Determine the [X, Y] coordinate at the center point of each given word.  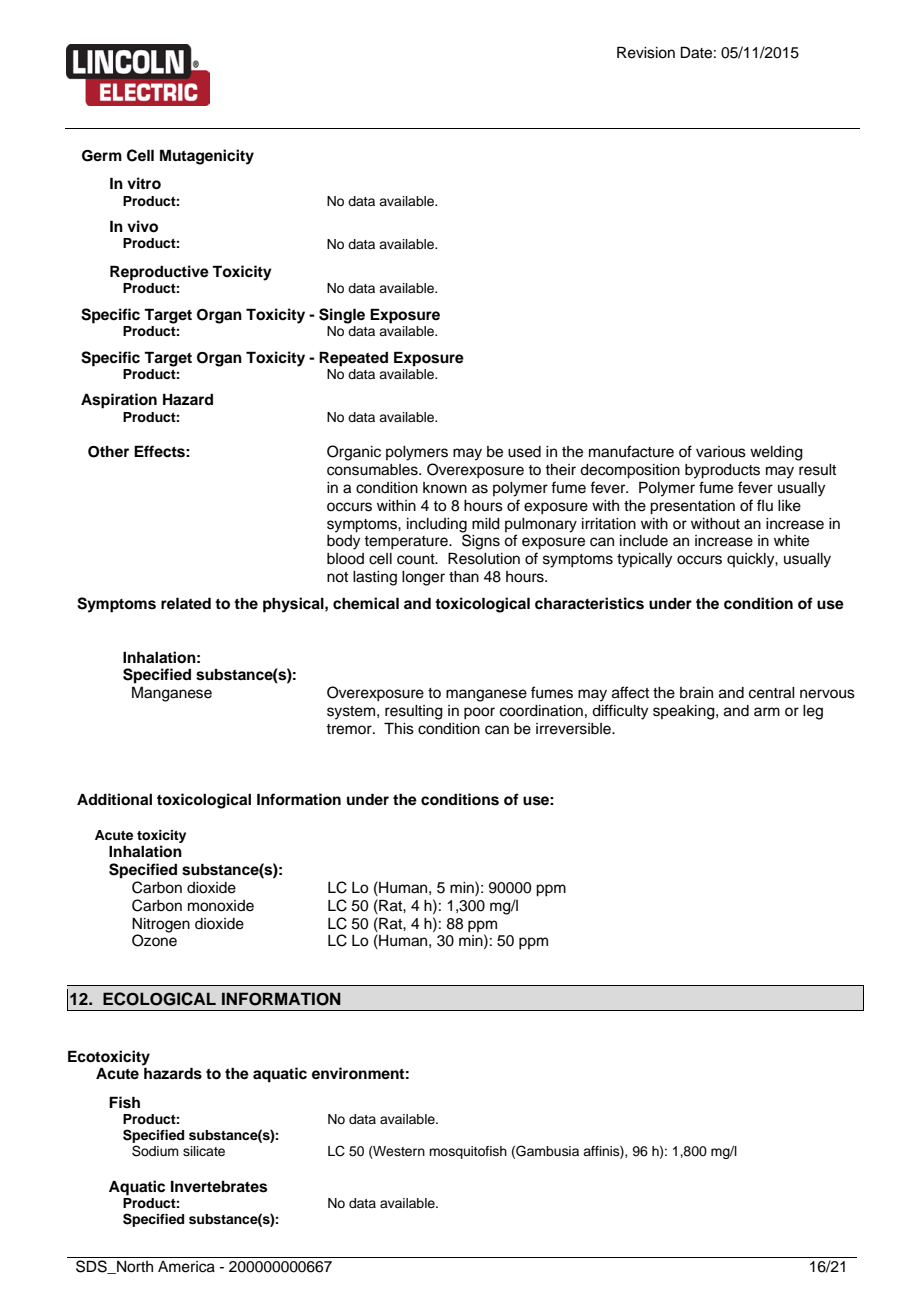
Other [108, 452]
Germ [102, 156]
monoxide [221, 906]
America [186, 1267]
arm [767, 711]
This [399, 728]
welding [776, 453]
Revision [646, 52]
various [721, 452]
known [445, 488]
